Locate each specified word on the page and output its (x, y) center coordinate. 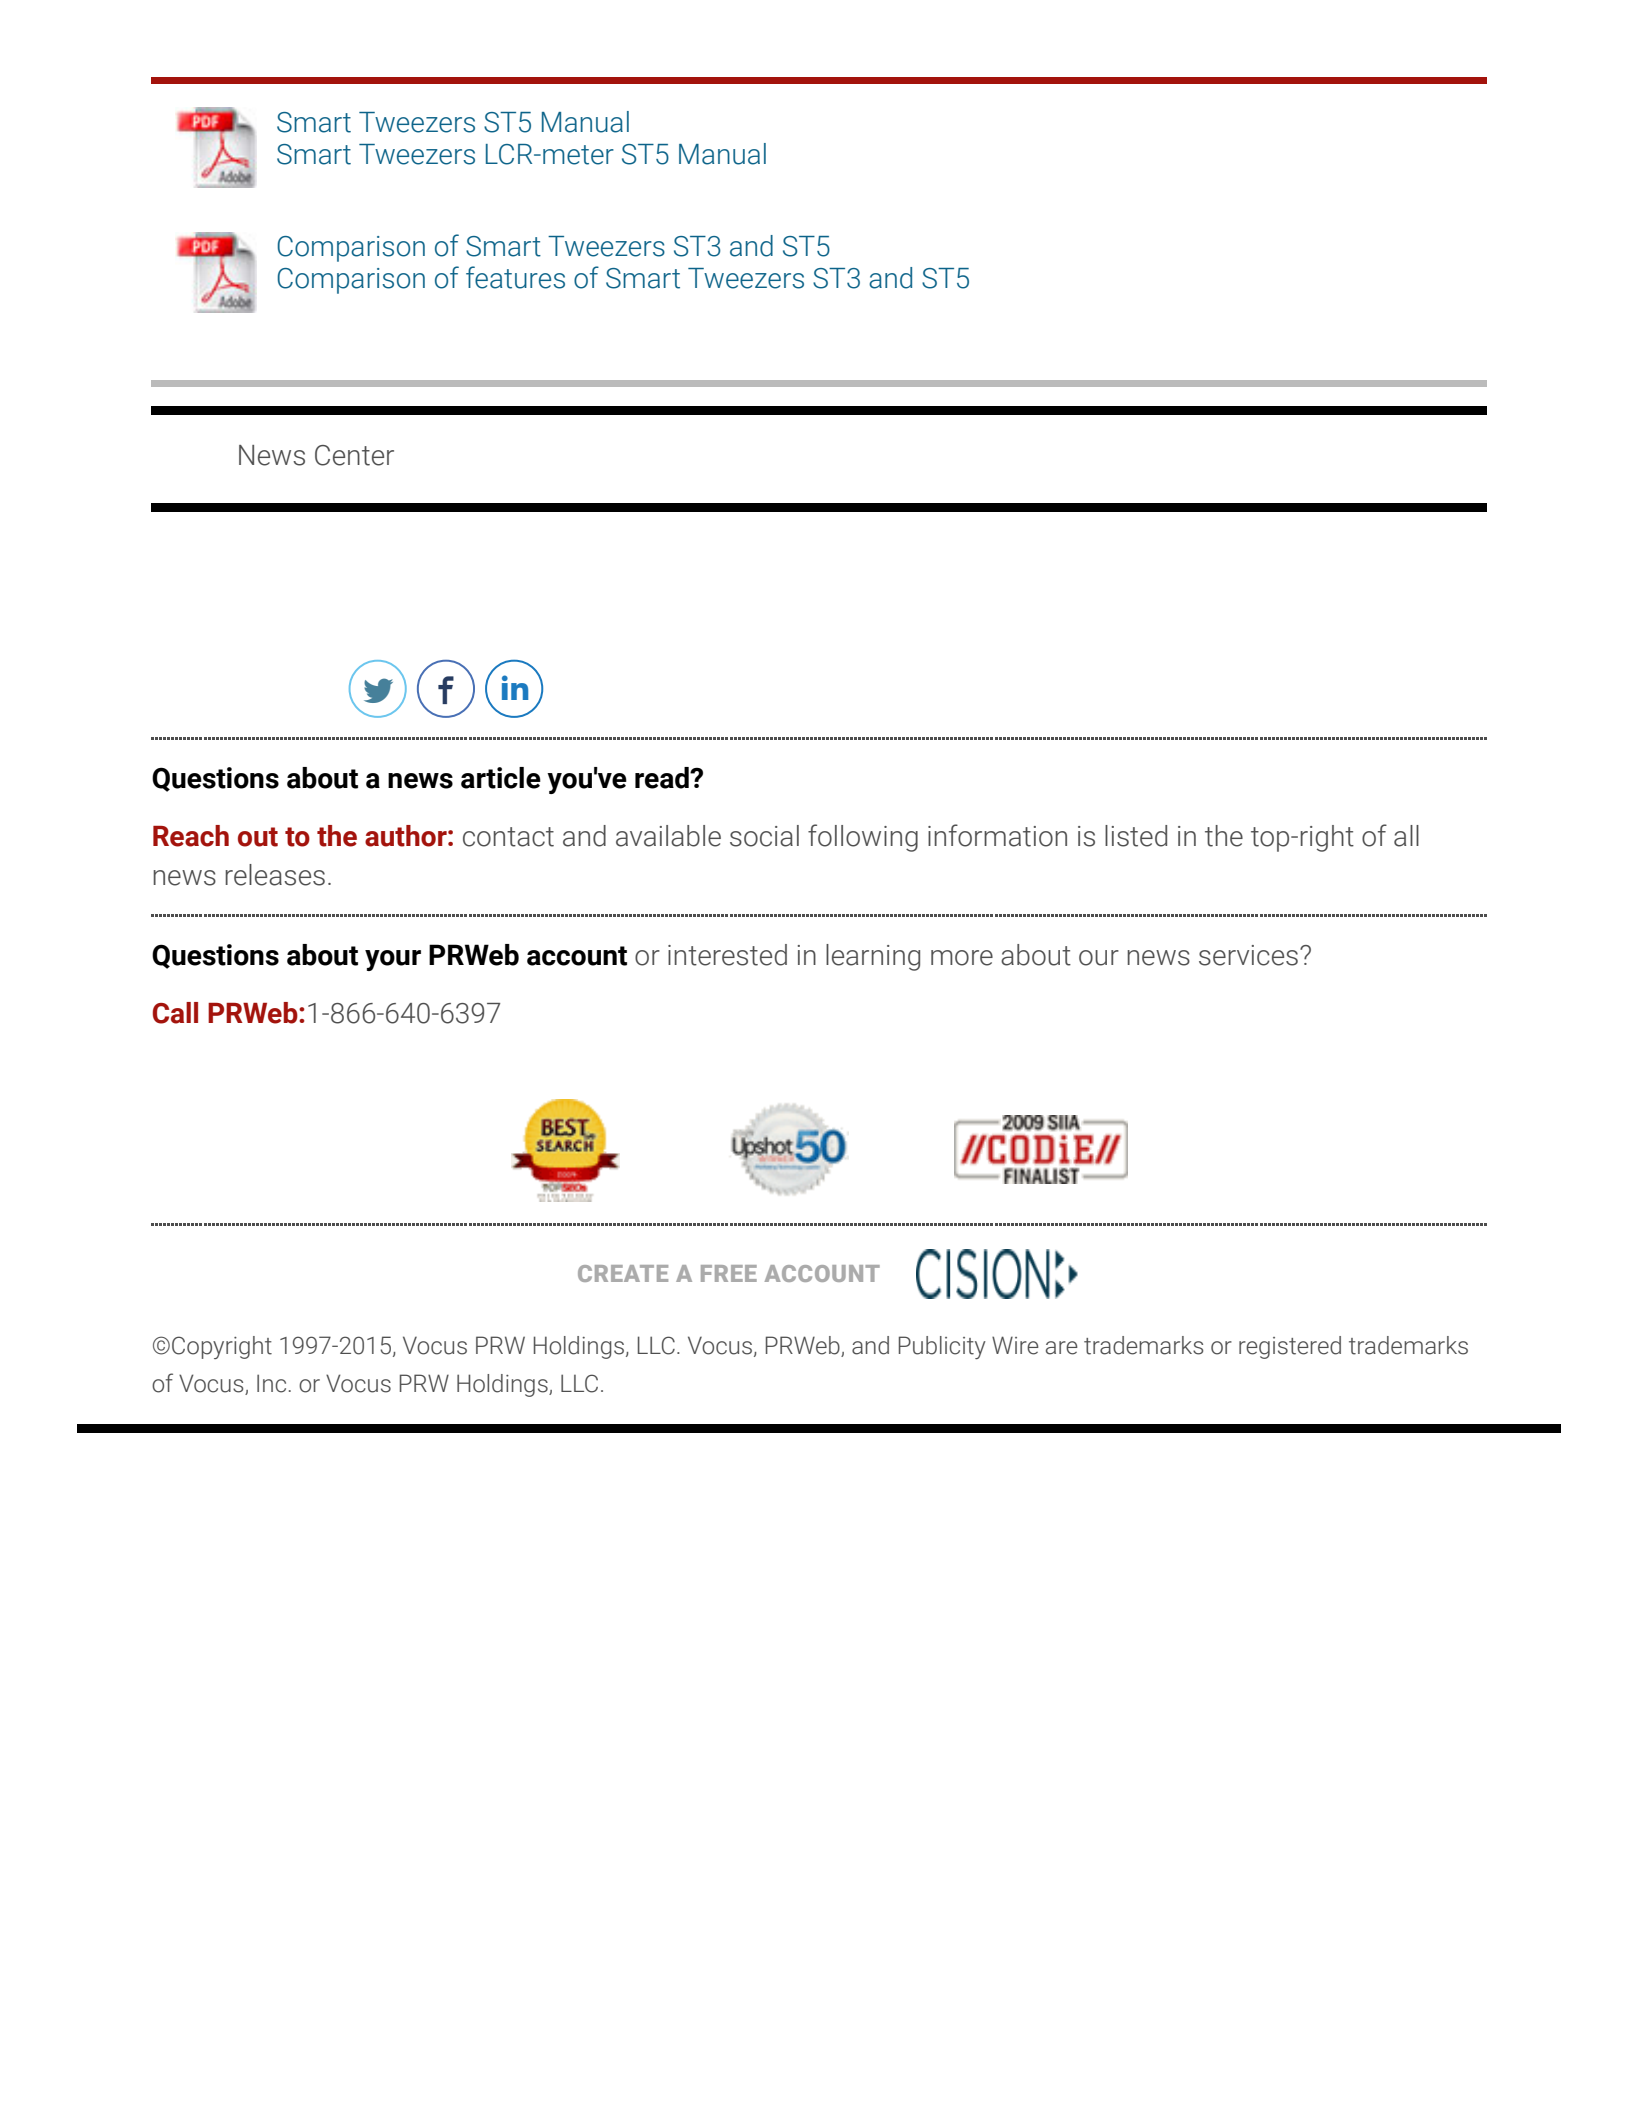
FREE (729, 1273)
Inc (271, 1383)
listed (1136, 836)
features (515, 277)
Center (354, 455)
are (1062, 1348)
